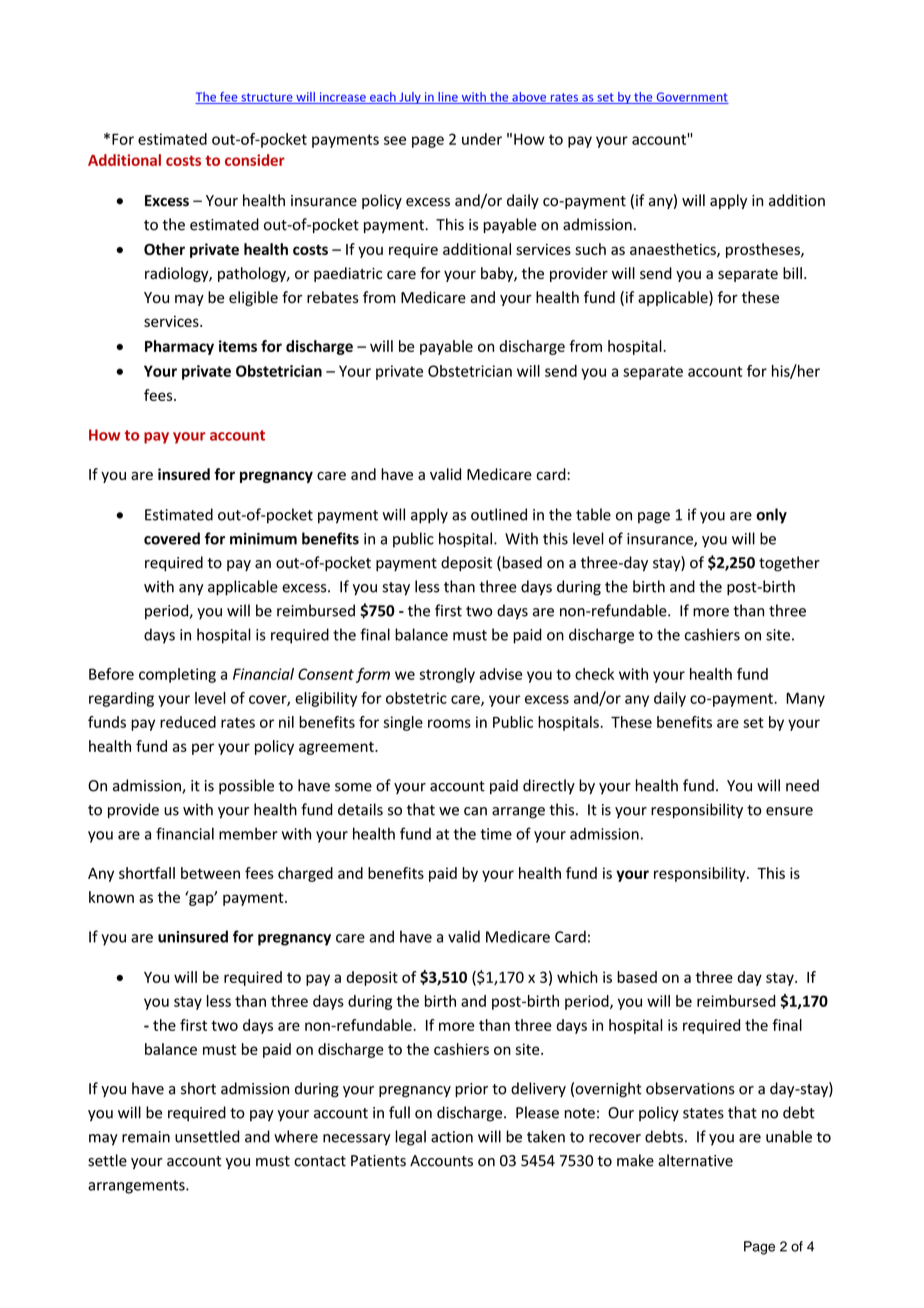 This screenshot has width=924, height=1308. I want to click on rebates, so click(333, 297).
